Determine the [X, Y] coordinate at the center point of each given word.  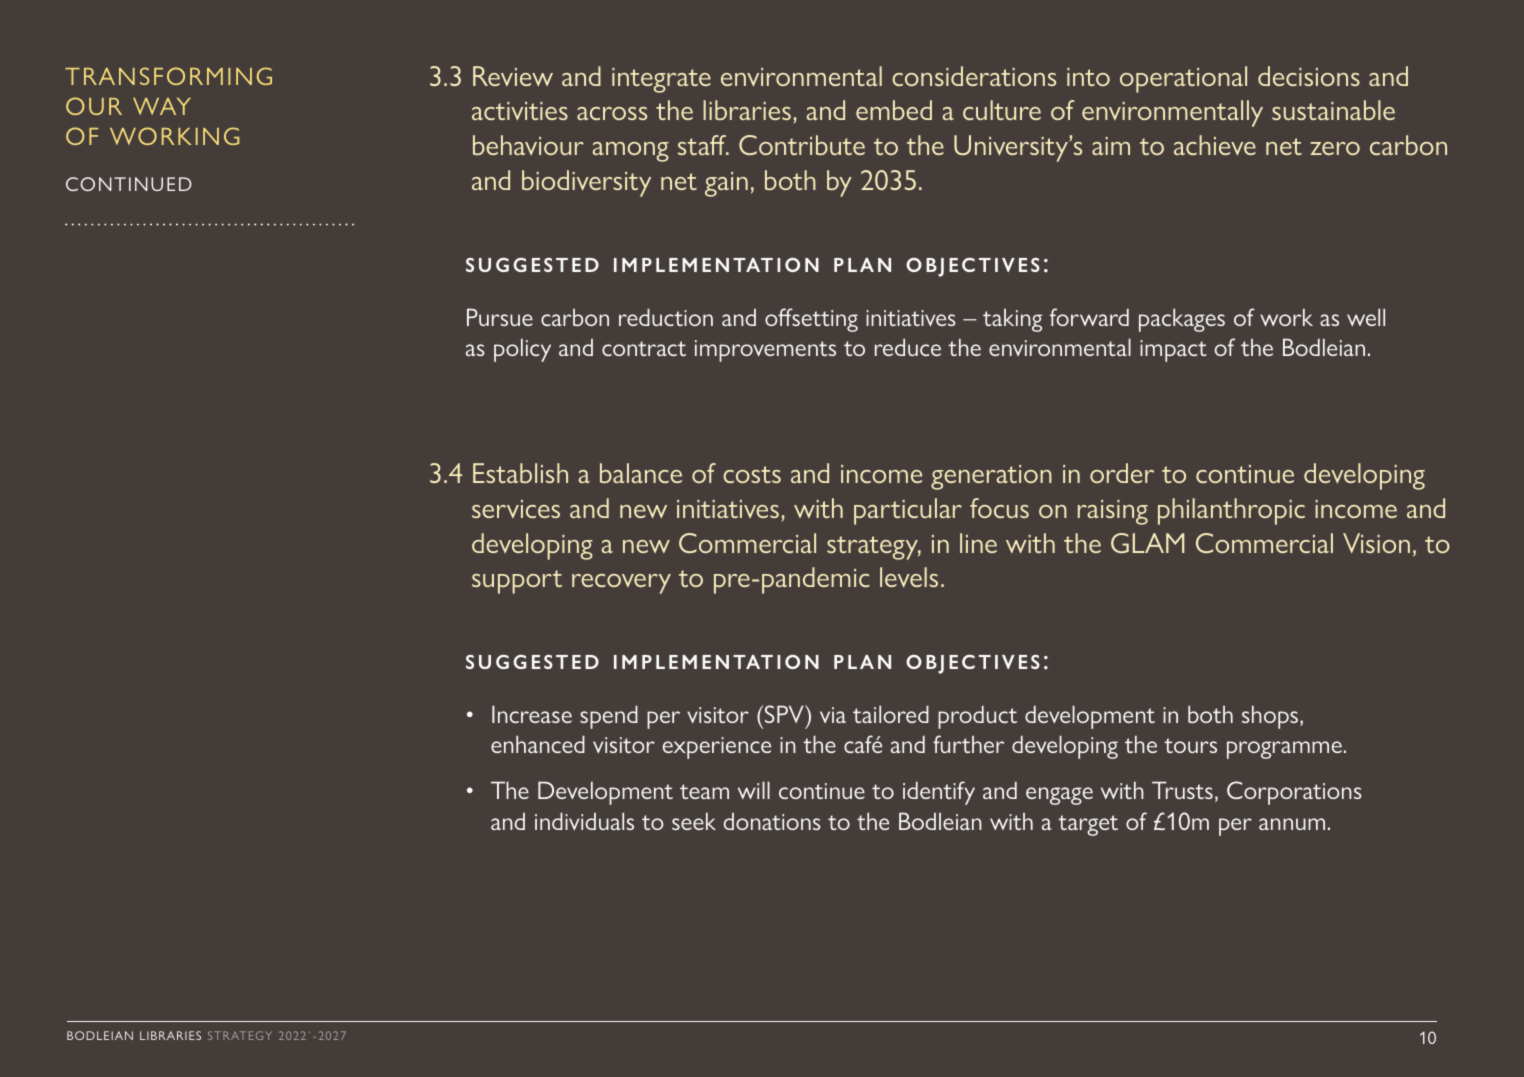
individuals [584, 821]
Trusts [1182, 790]
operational [1183, 79]
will [754, 790]
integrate [661, 80]
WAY [162, 106]
